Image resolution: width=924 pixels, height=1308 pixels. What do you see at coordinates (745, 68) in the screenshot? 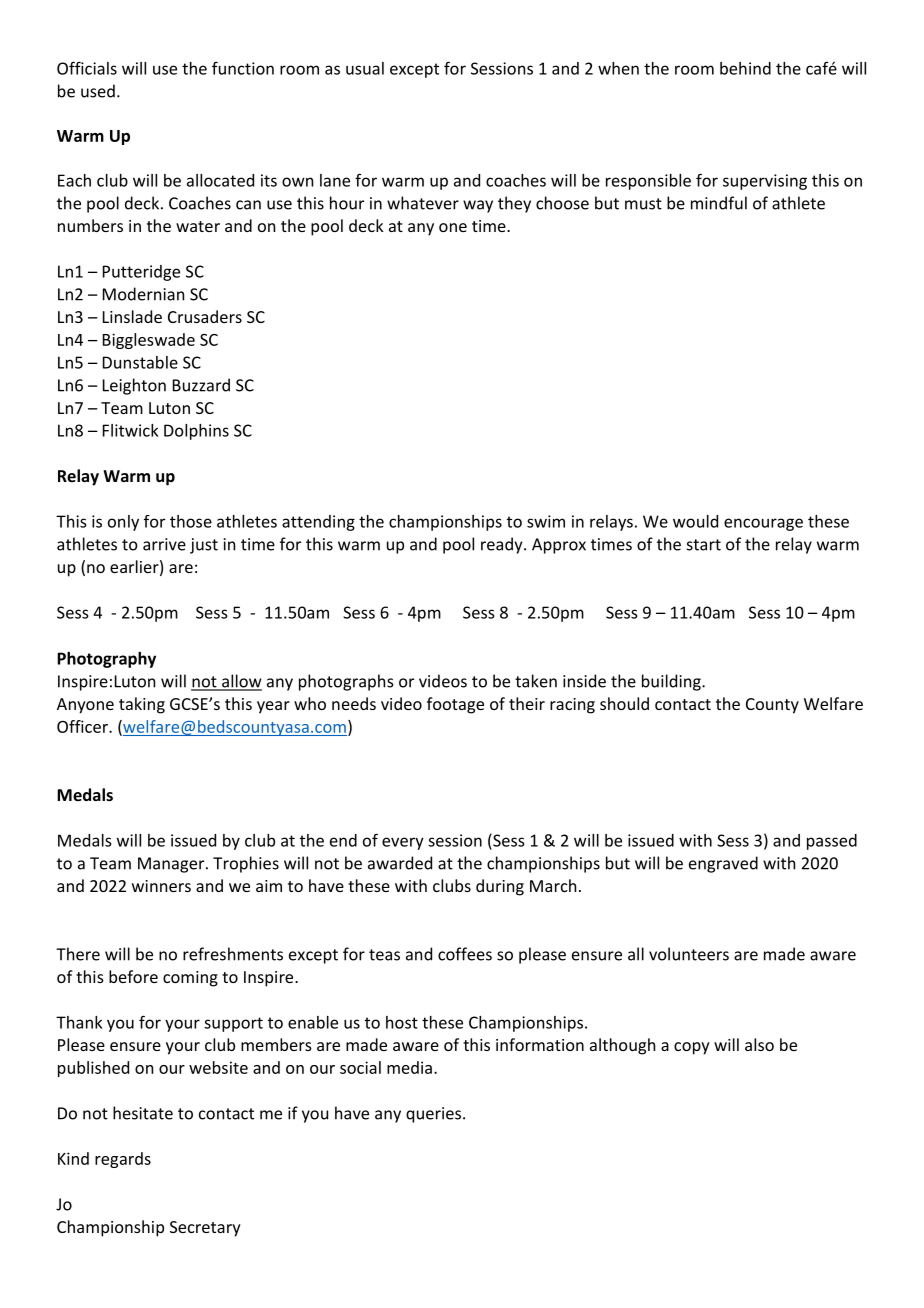
I see `behind` at bounding box center [745, 68].
